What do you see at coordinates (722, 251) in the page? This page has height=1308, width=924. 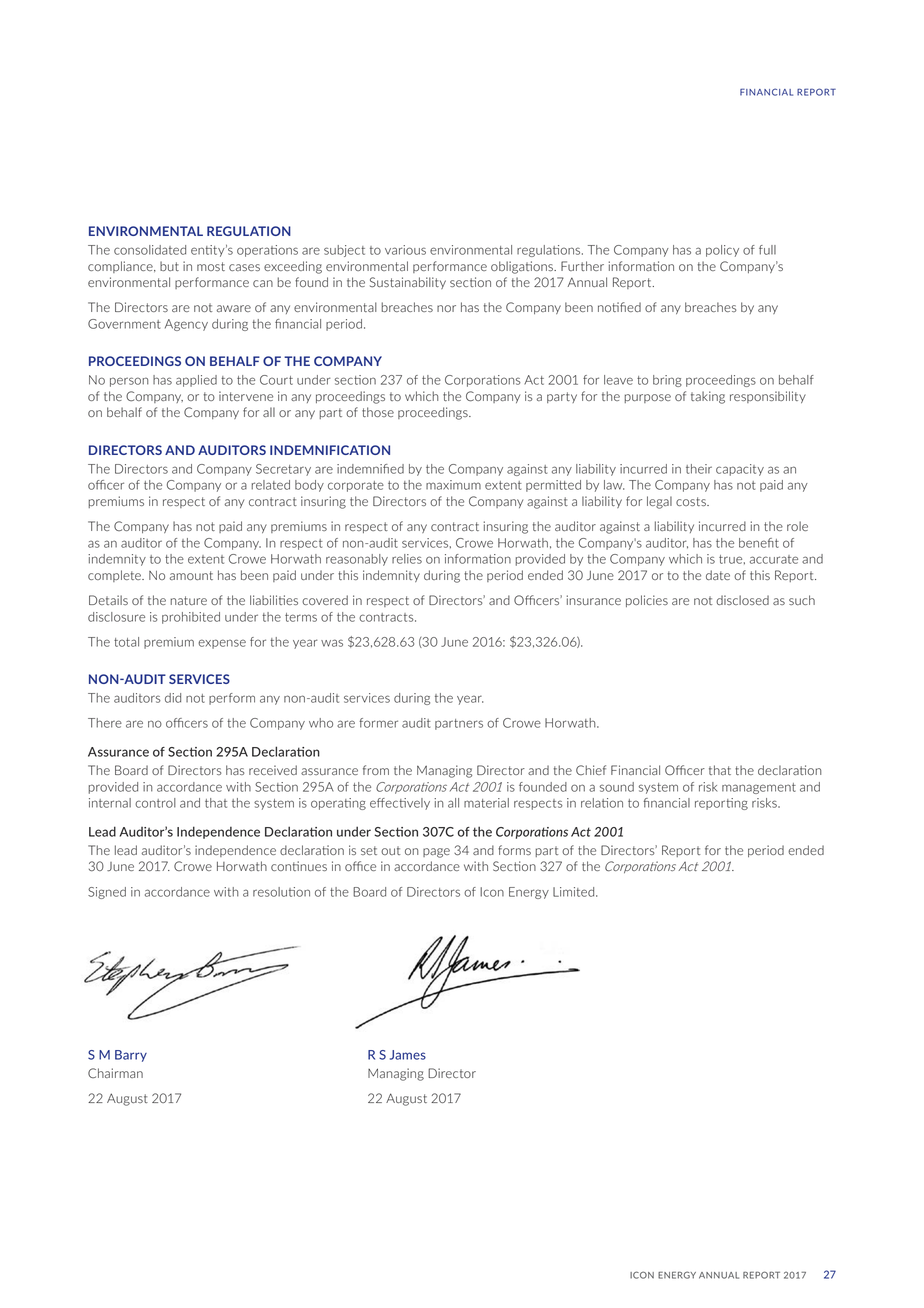 I see `policy` at bounding box center [722, 251].
